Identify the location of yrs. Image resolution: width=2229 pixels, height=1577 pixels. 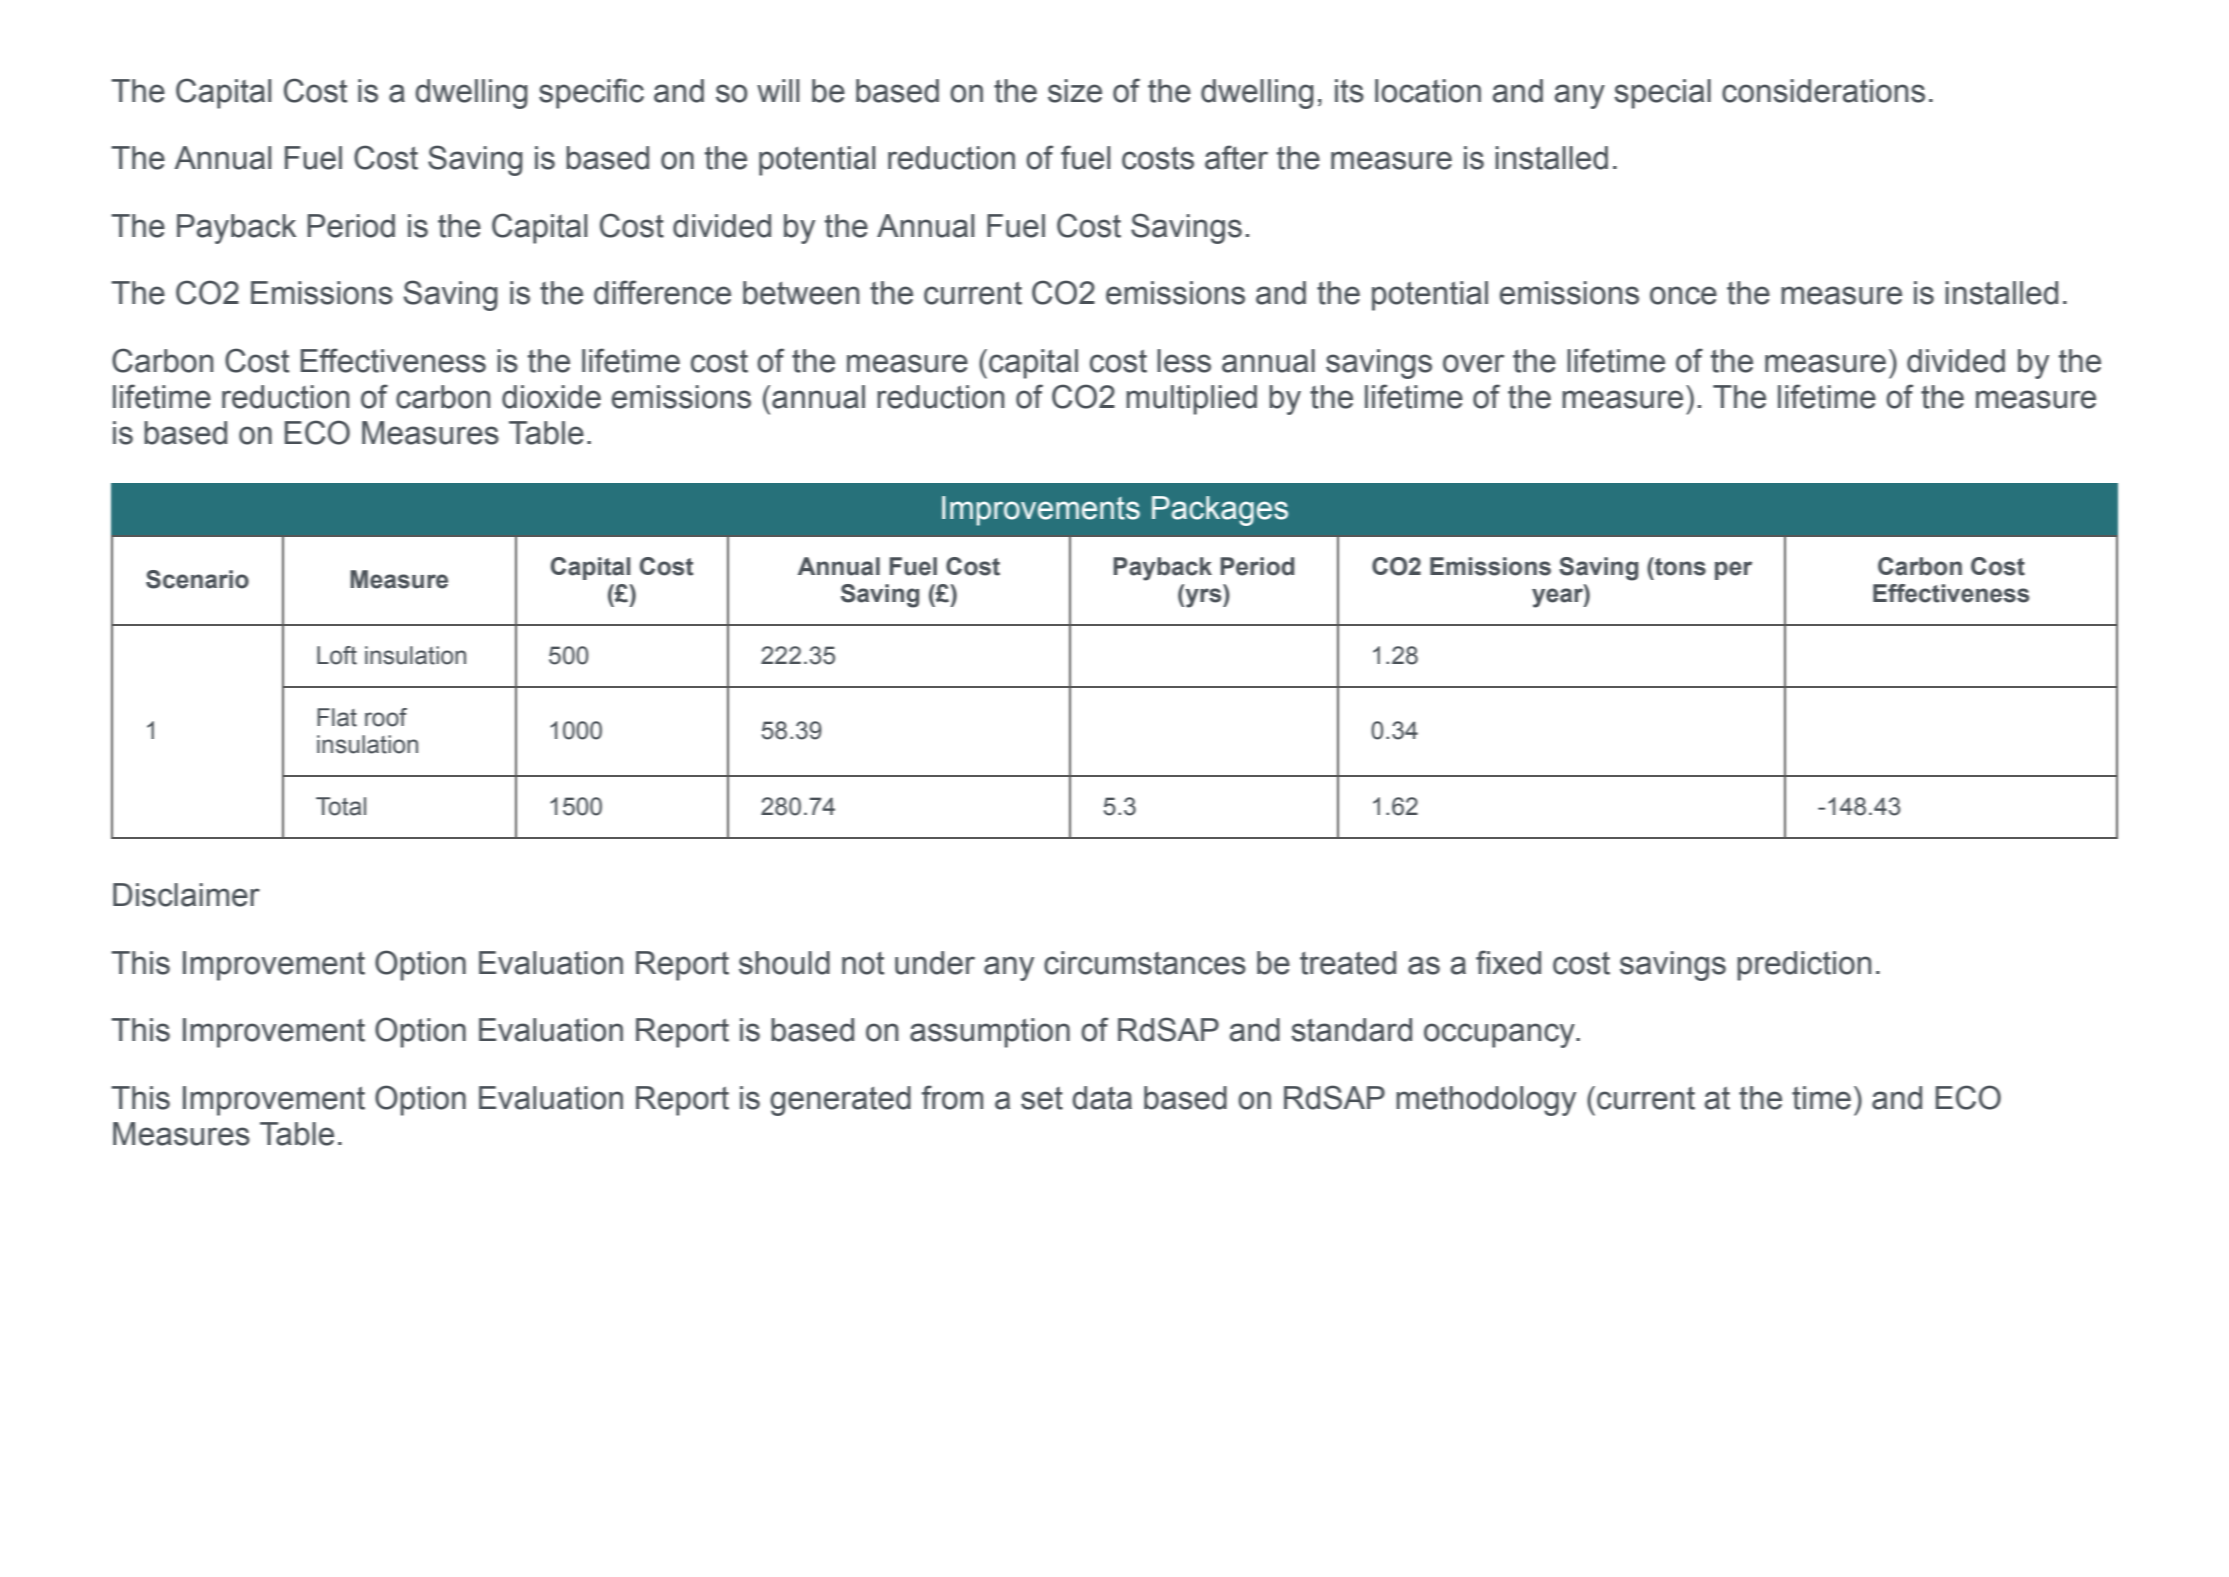
(1203, 598).
